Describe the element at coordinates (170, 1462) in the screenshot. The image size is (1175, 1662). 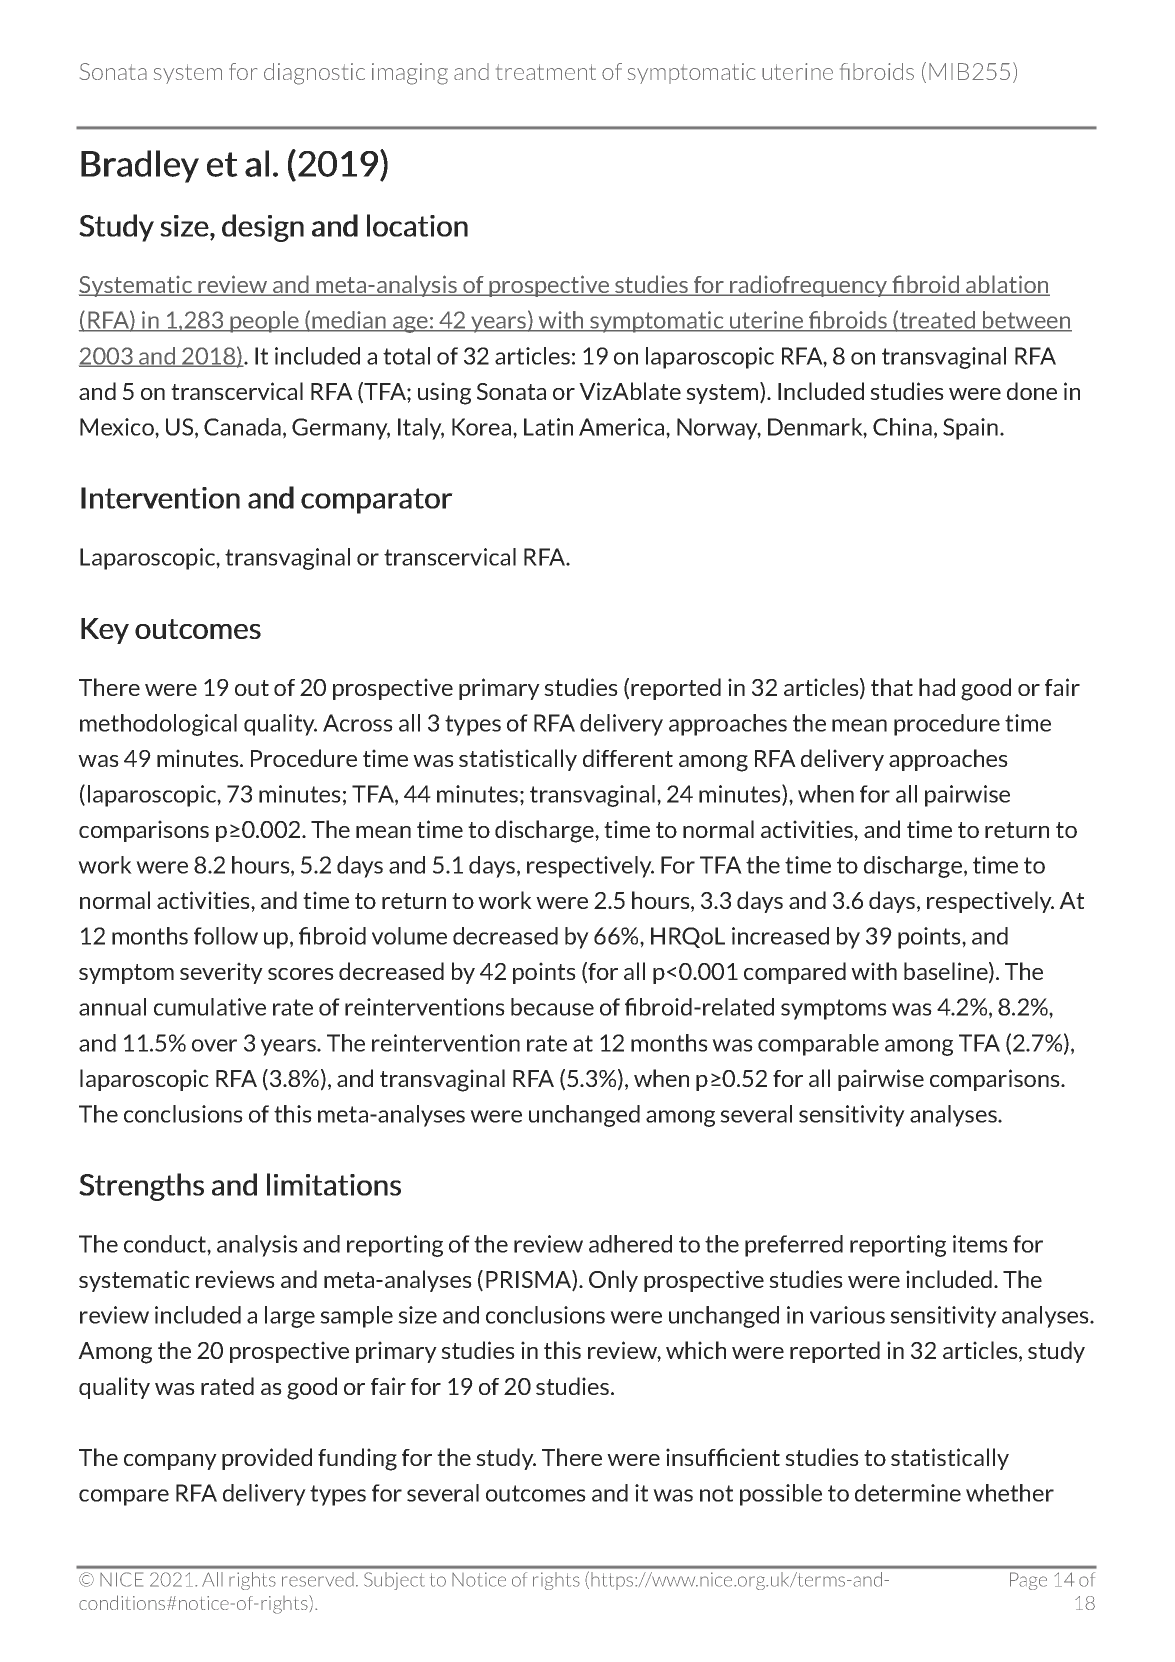
I see `company` at that location.
